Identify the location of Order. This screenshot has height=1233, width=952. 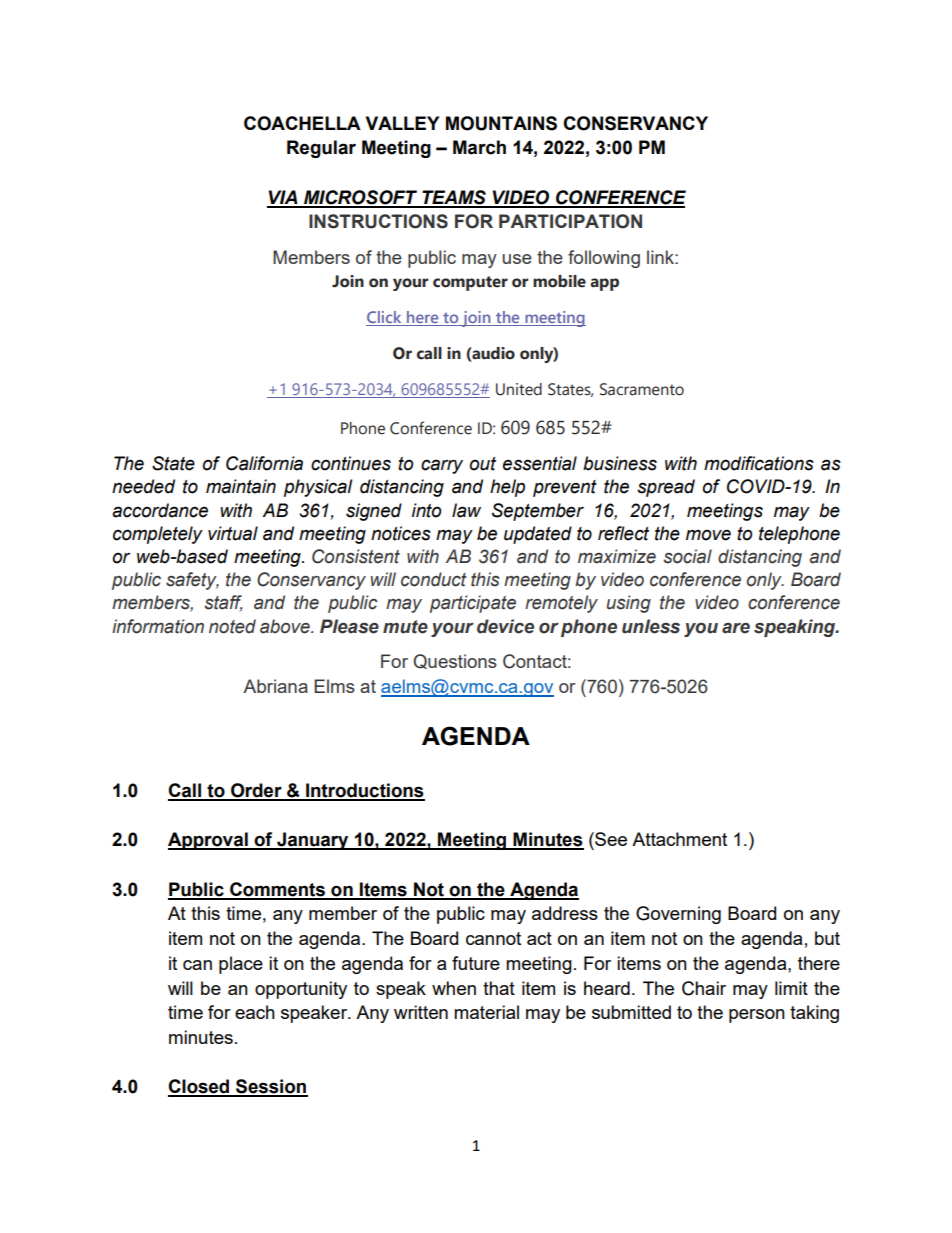
(256, 791).
